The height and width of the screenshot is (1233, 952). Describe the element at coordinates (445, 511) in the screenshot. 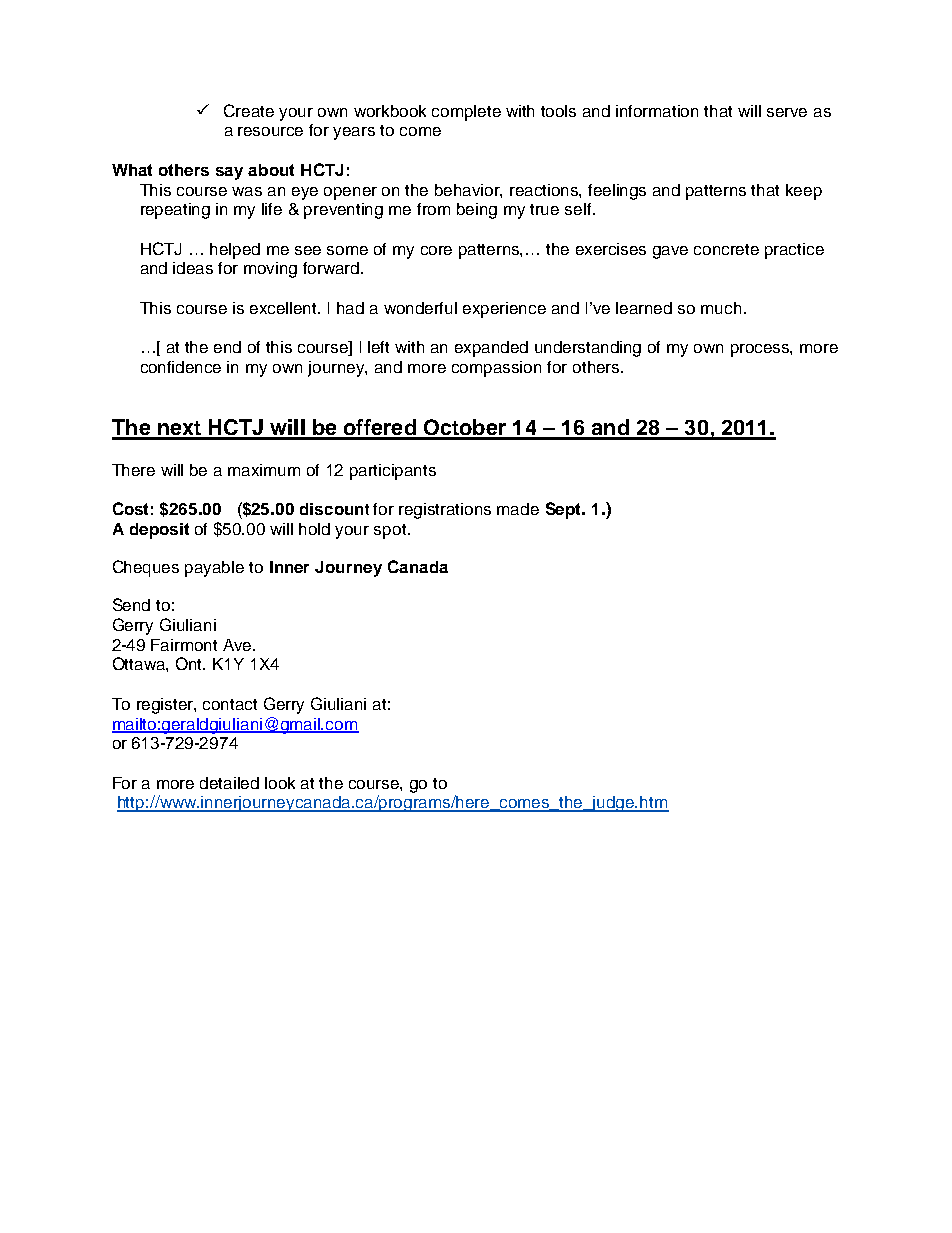

I see `registrations` at that location.
